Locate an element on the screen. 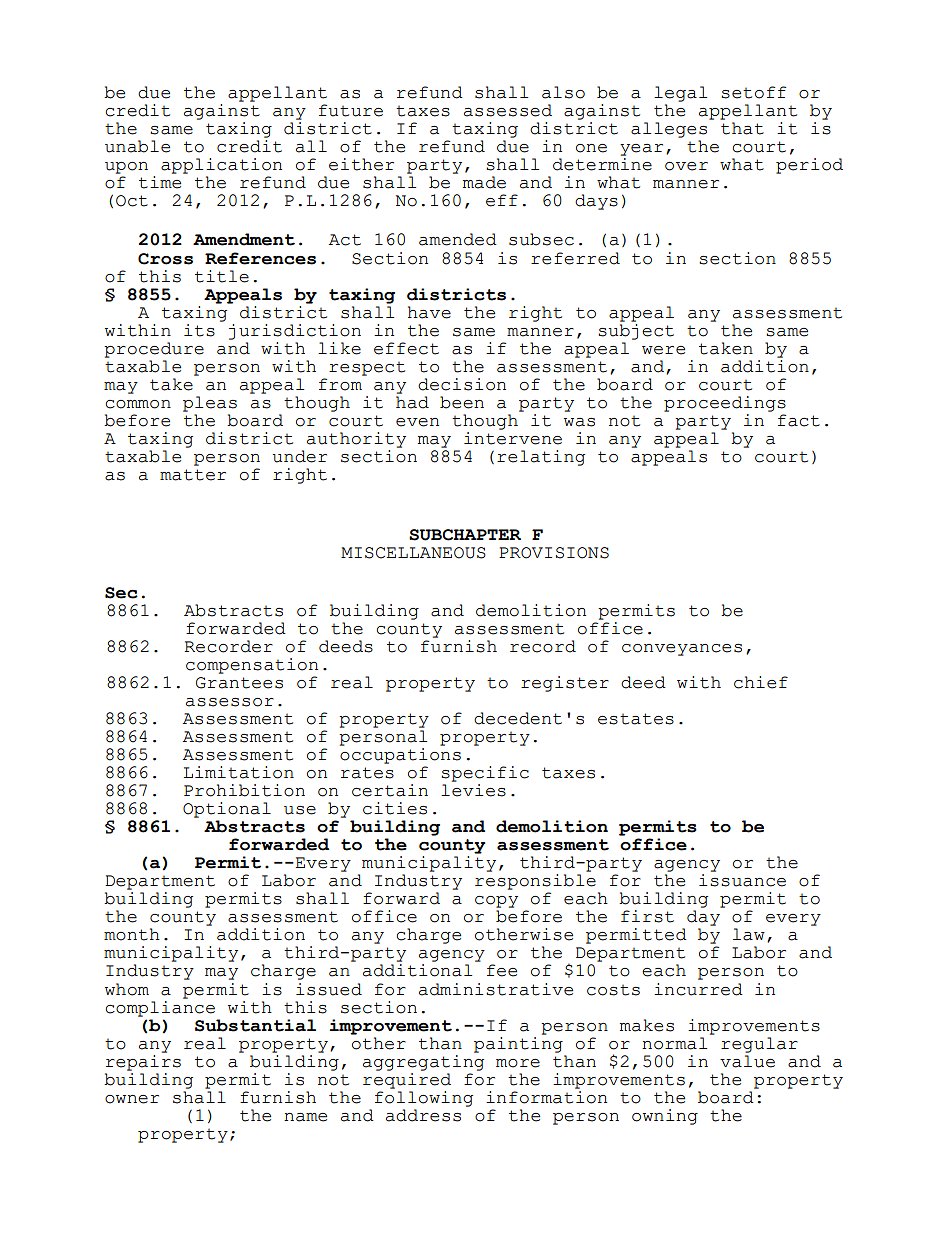 This screenshot has width=952, height=1233. assessed is located at coordinates (508, 110).
